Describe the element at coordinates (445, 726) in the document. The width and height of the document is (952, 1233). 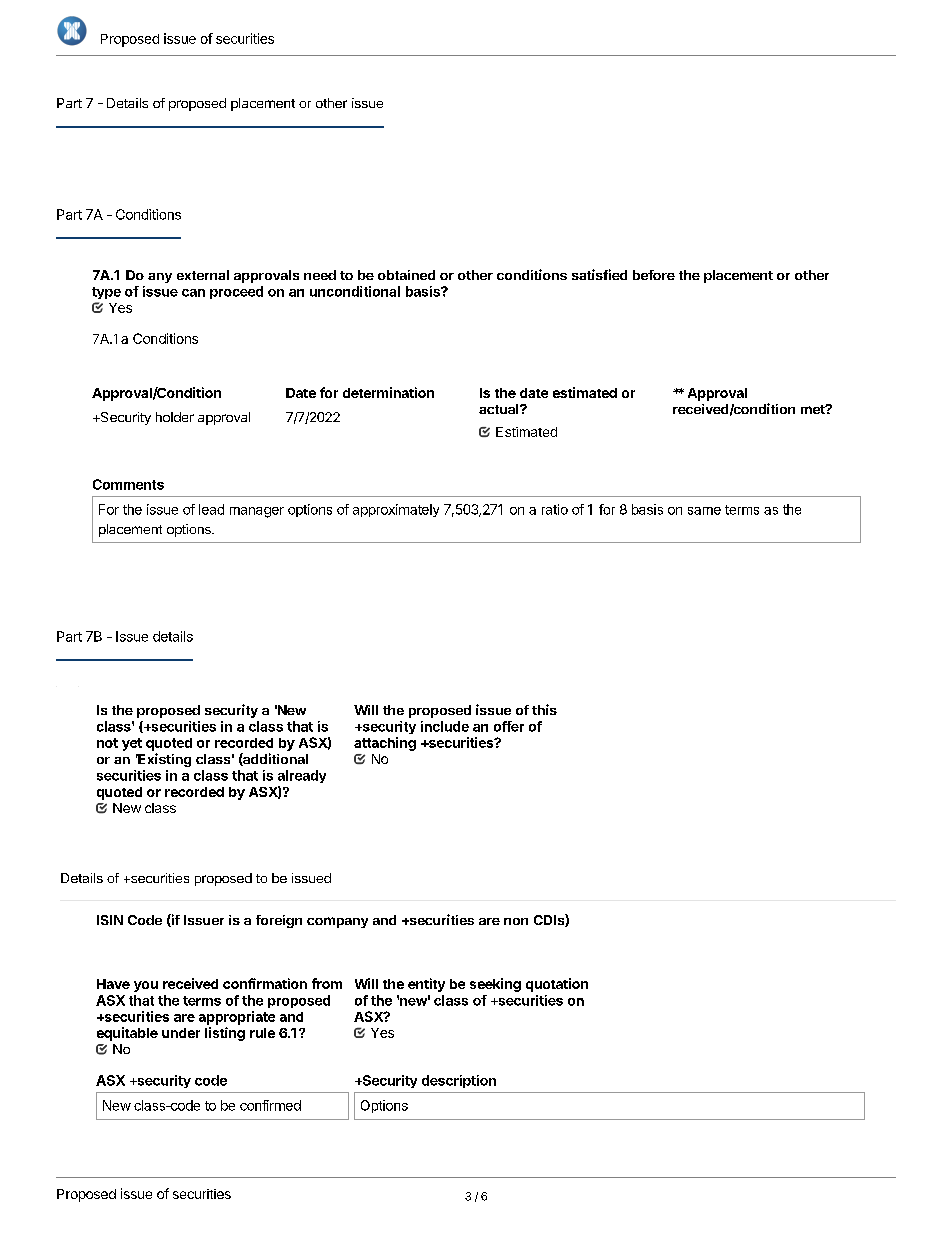
I see `include` at that location.
